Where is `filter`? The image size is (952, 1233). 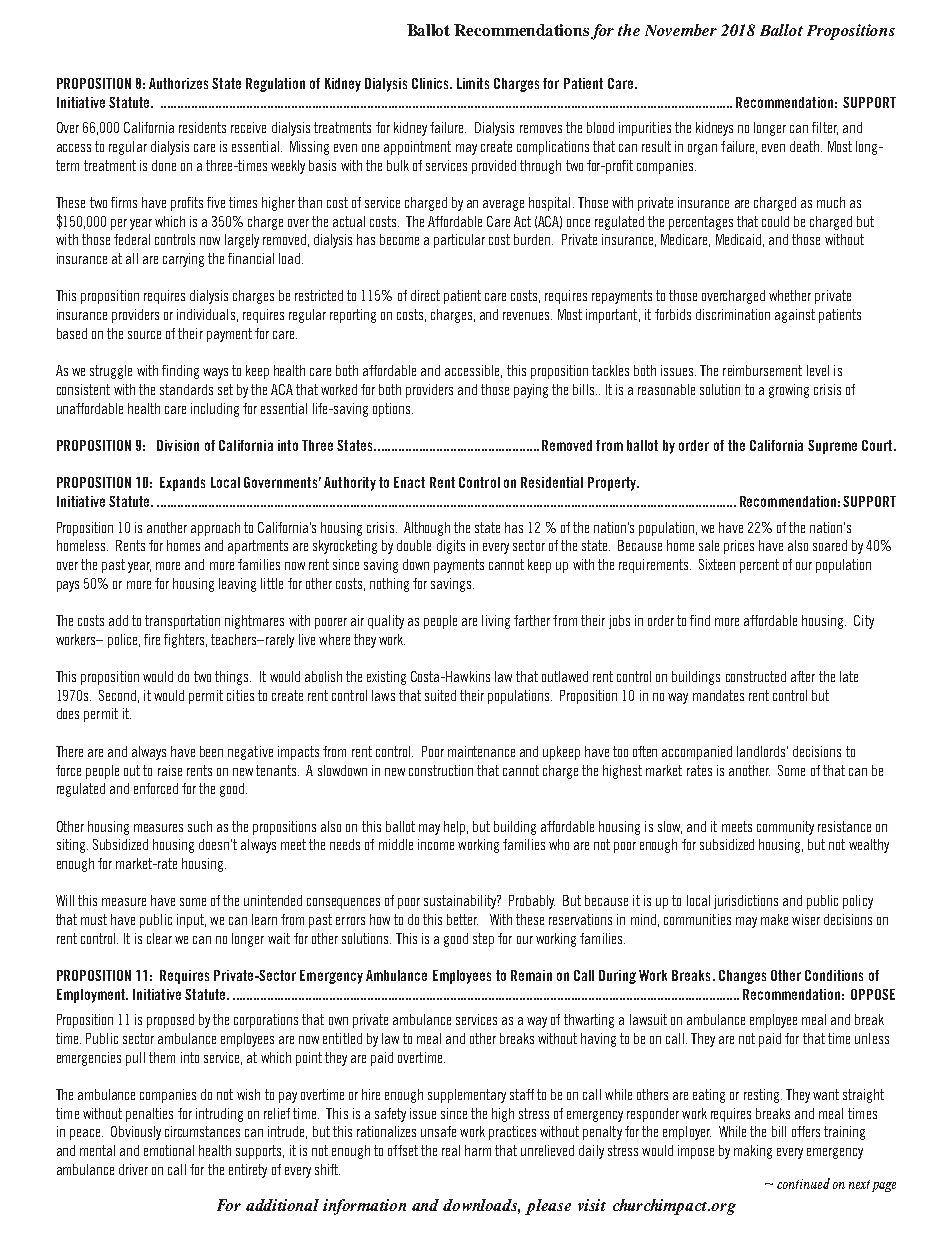 filter is located at coordinates (825, 128).
